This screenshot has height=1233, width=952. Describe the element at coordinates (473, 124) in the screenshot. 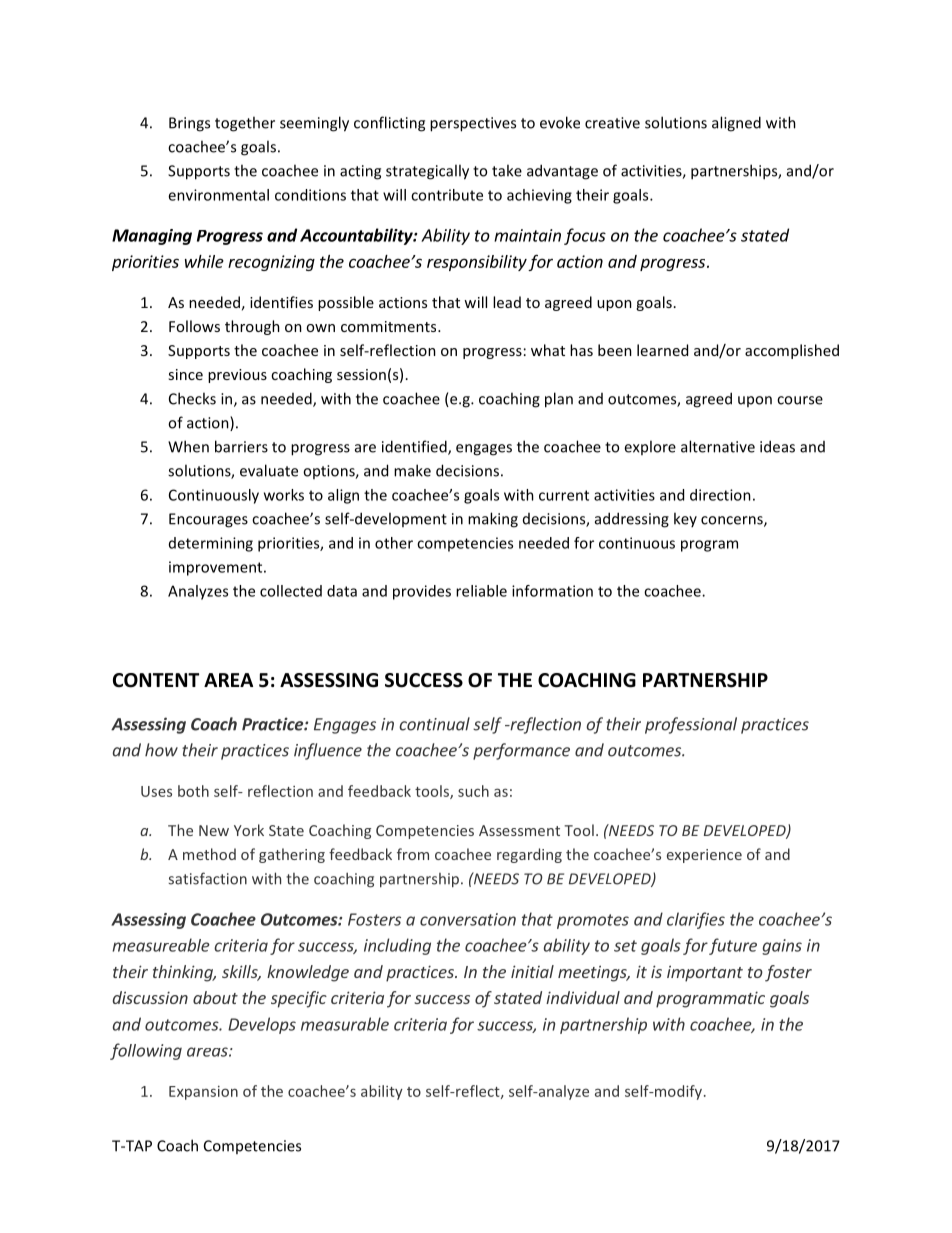

I see `perspectives` at that location.
